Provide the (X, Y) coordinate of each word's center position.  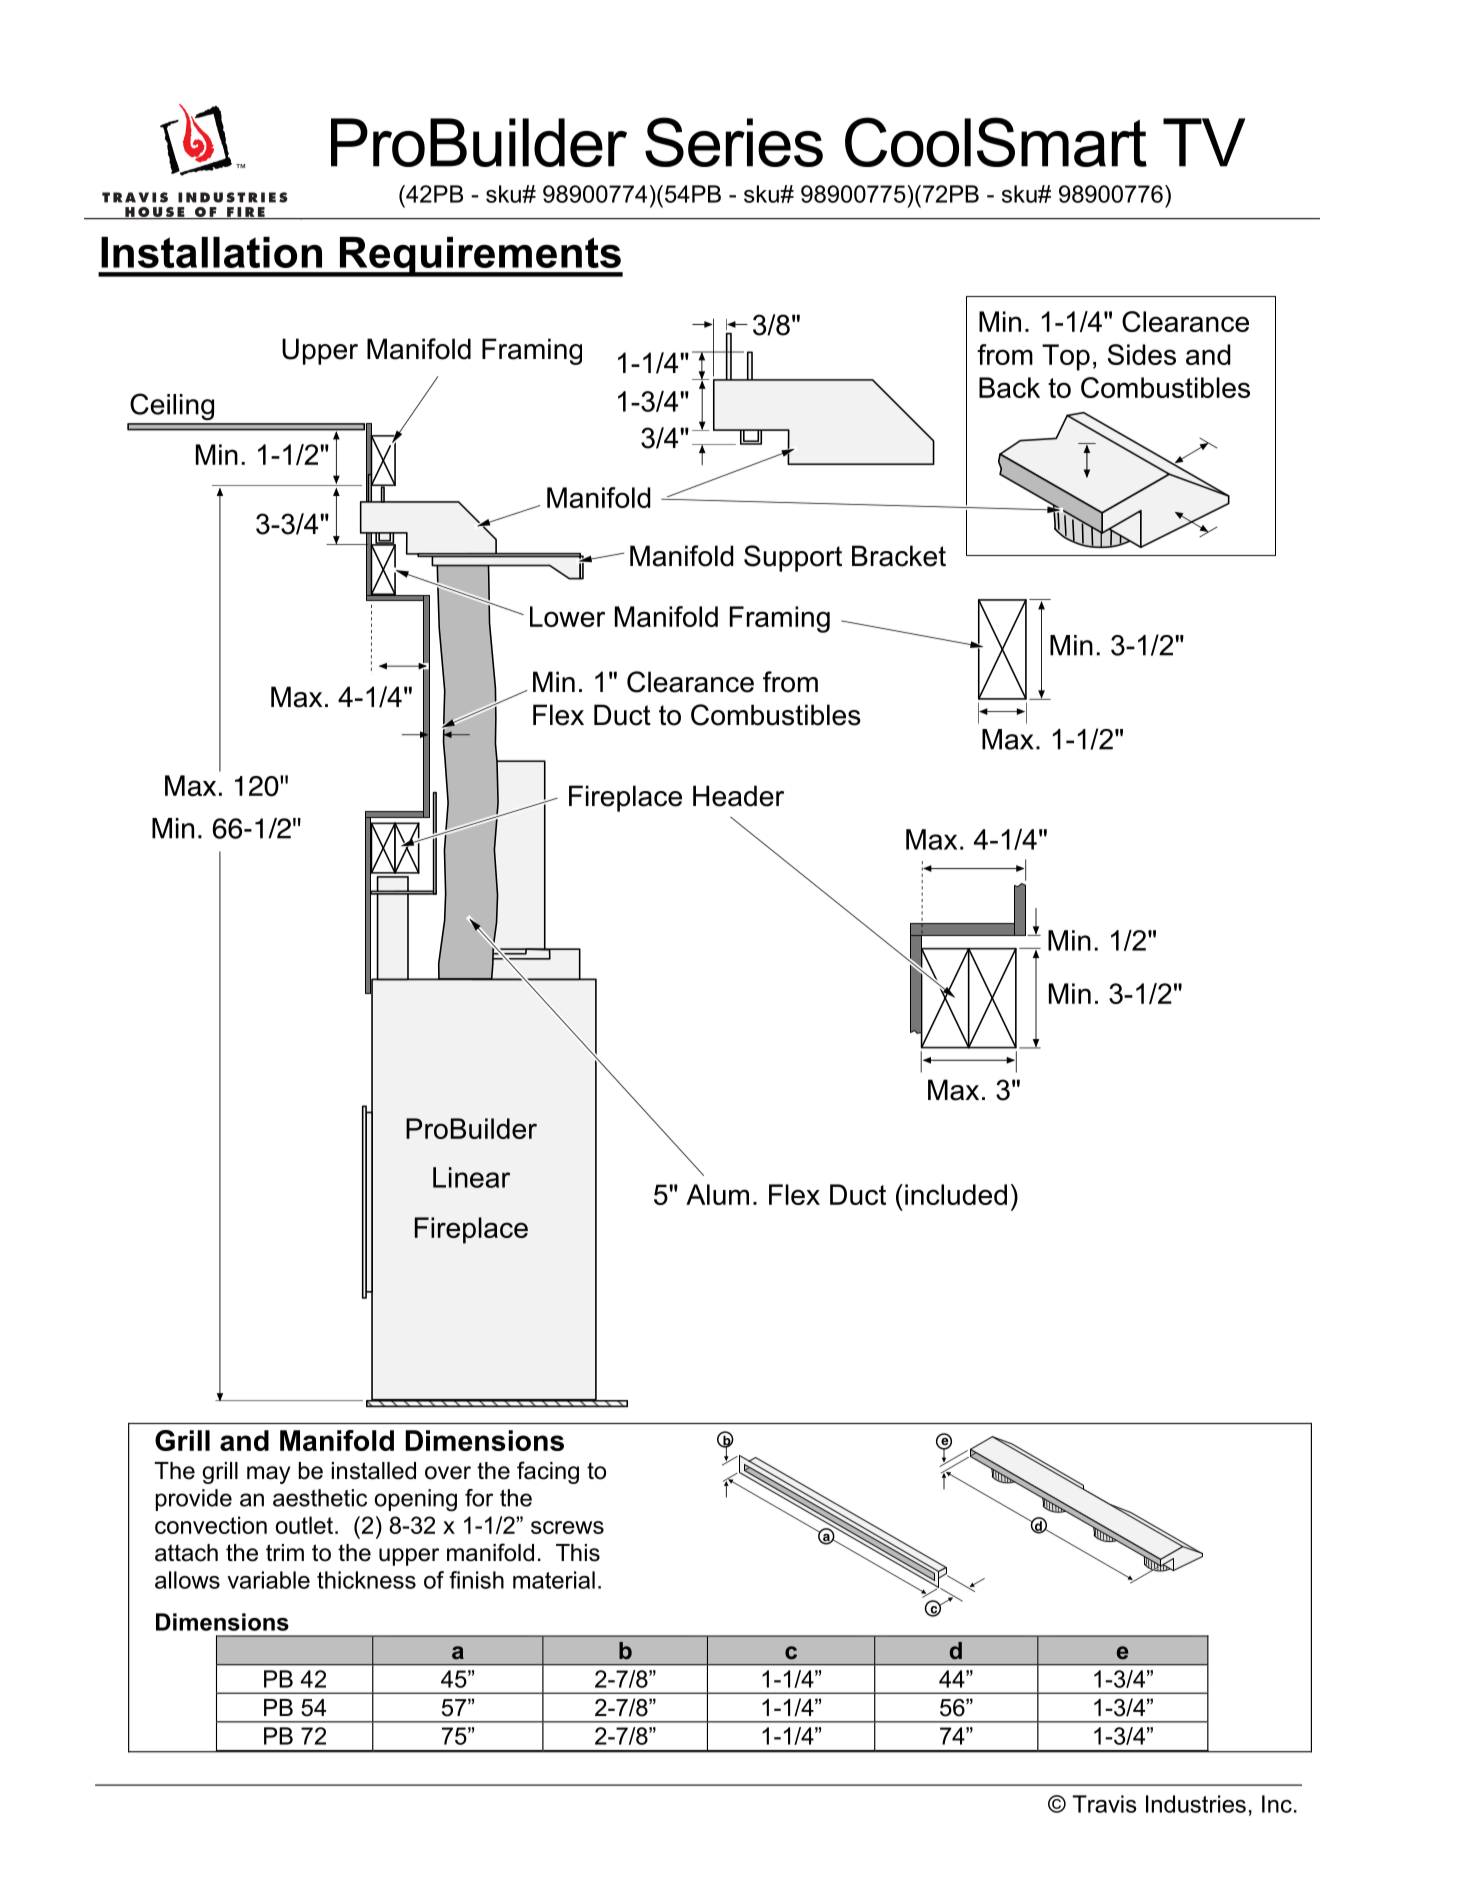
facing (548, 1472)
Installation (211, 252)
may (268, 1475)
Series (734, 142)
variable (268, 1580)
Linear (471, 1177)
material (554, 1580)
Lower (567, 616)
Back (1009, 387)
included (956, 1194)
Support (793, 558)
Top (1066, 357)
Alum (717, 1194)
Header (738, 796)
